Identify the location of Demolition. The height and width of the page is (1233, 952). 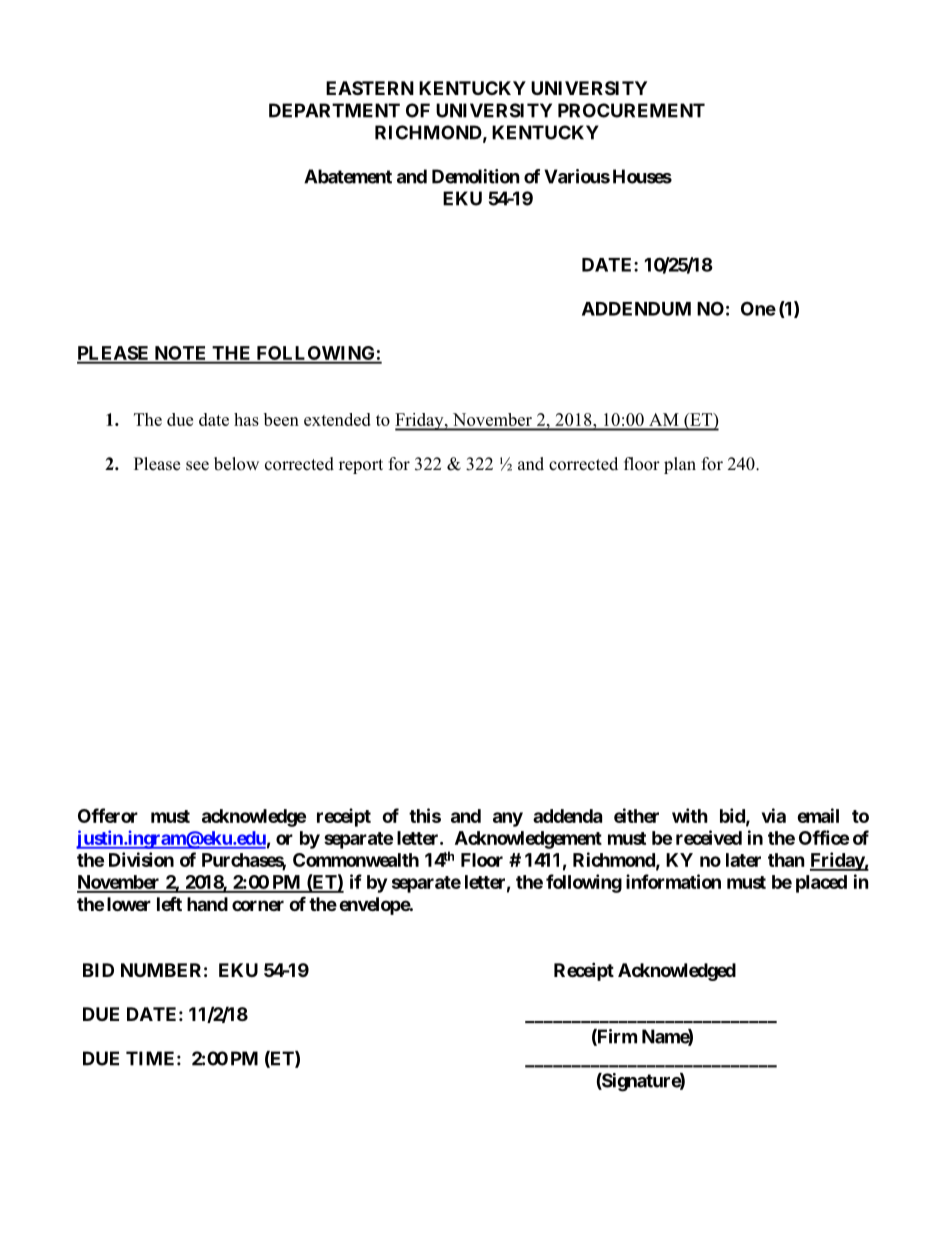
(476, 176).
